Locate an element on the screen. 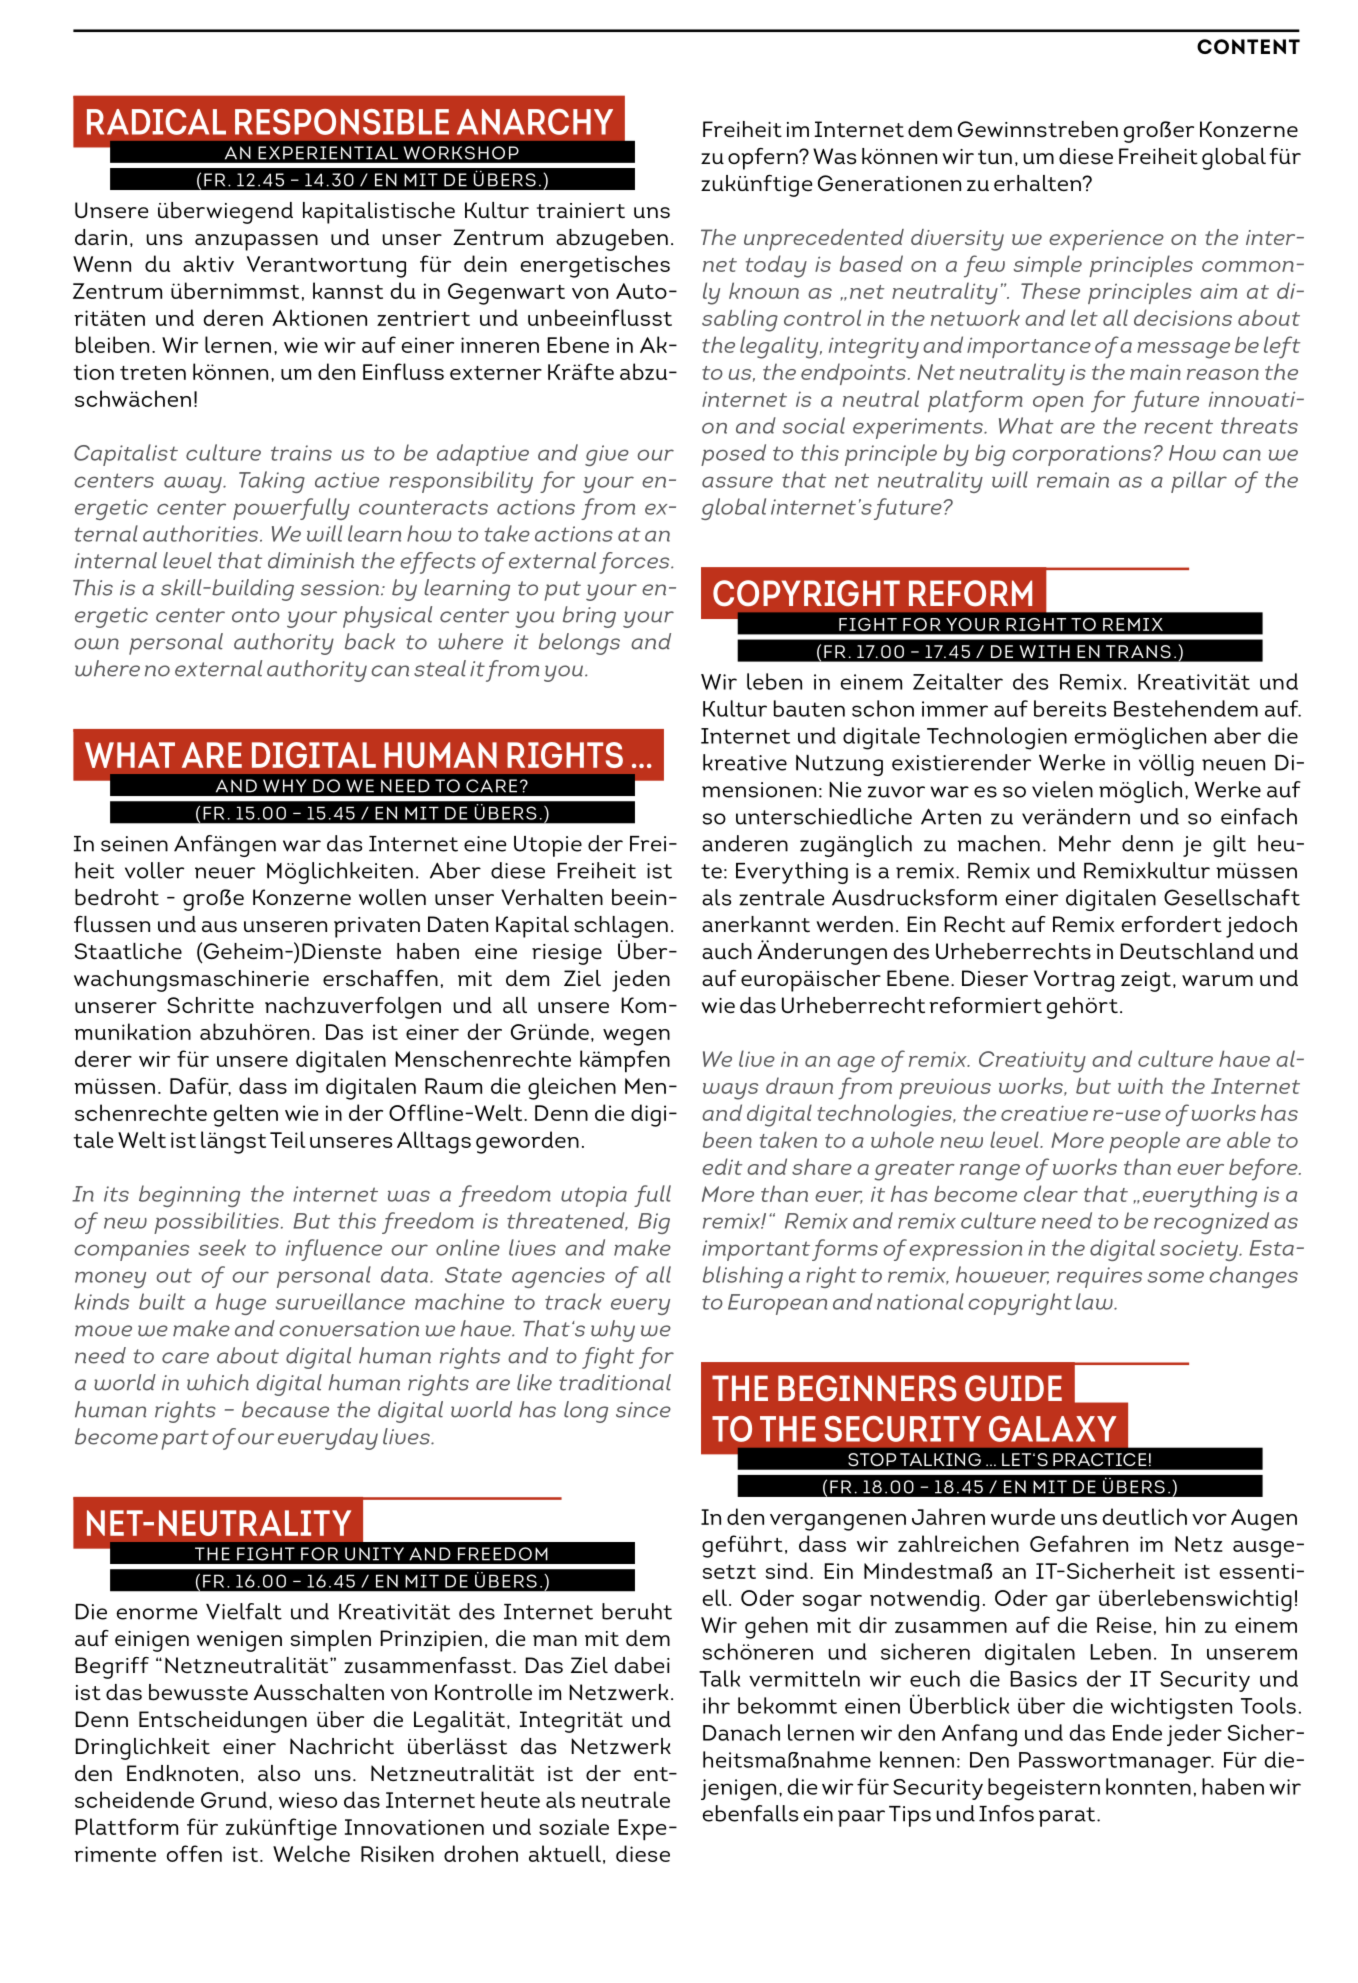 This screenshot has height=1983, width=1358. immer is located at coordinates (955, 709).
